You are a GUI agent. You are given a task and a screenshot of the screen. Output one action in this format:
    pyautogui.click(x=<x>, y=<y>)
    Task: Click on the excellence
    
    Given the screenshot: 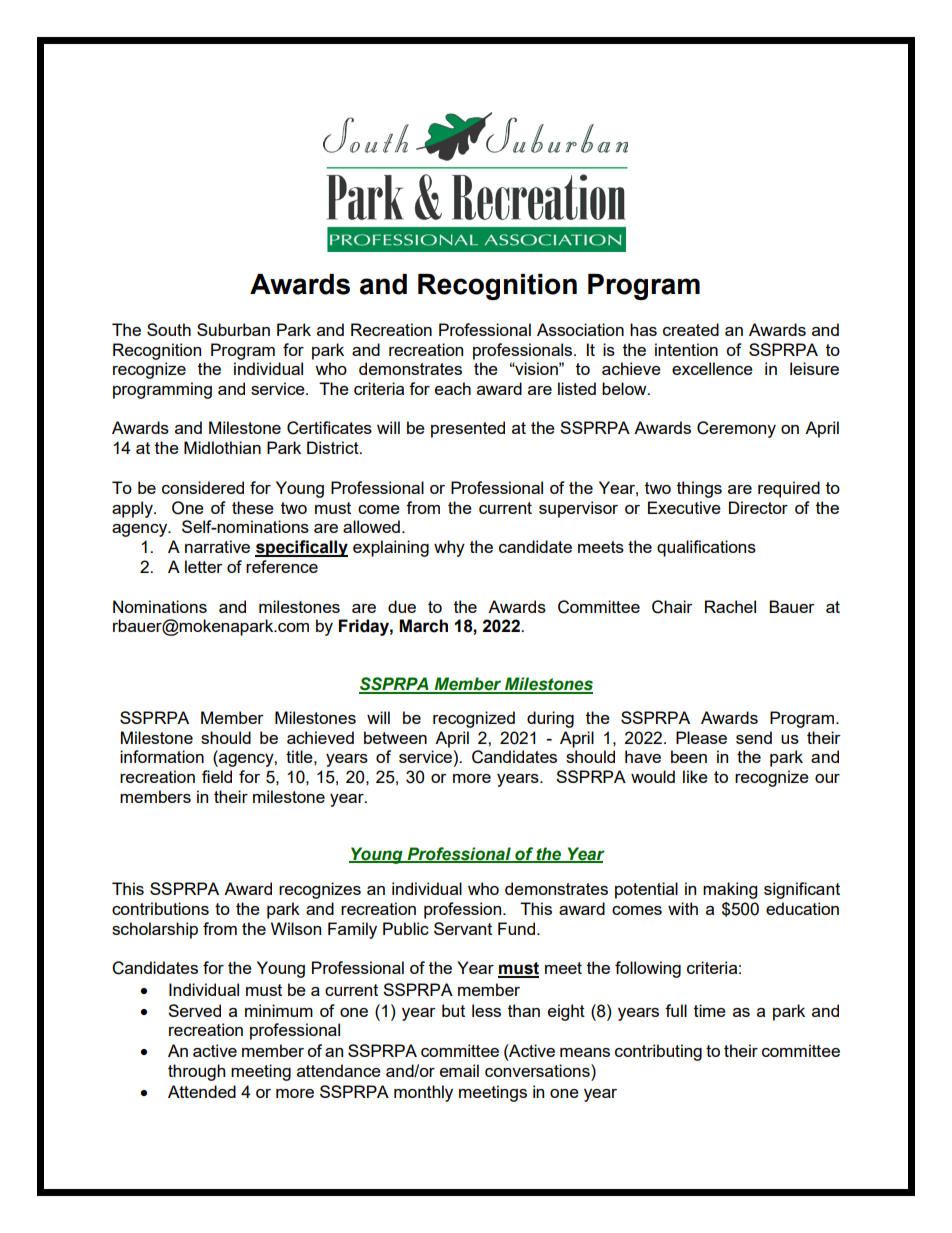 What is the action you would take?
    pyautogui.click(x=712, y=368)
